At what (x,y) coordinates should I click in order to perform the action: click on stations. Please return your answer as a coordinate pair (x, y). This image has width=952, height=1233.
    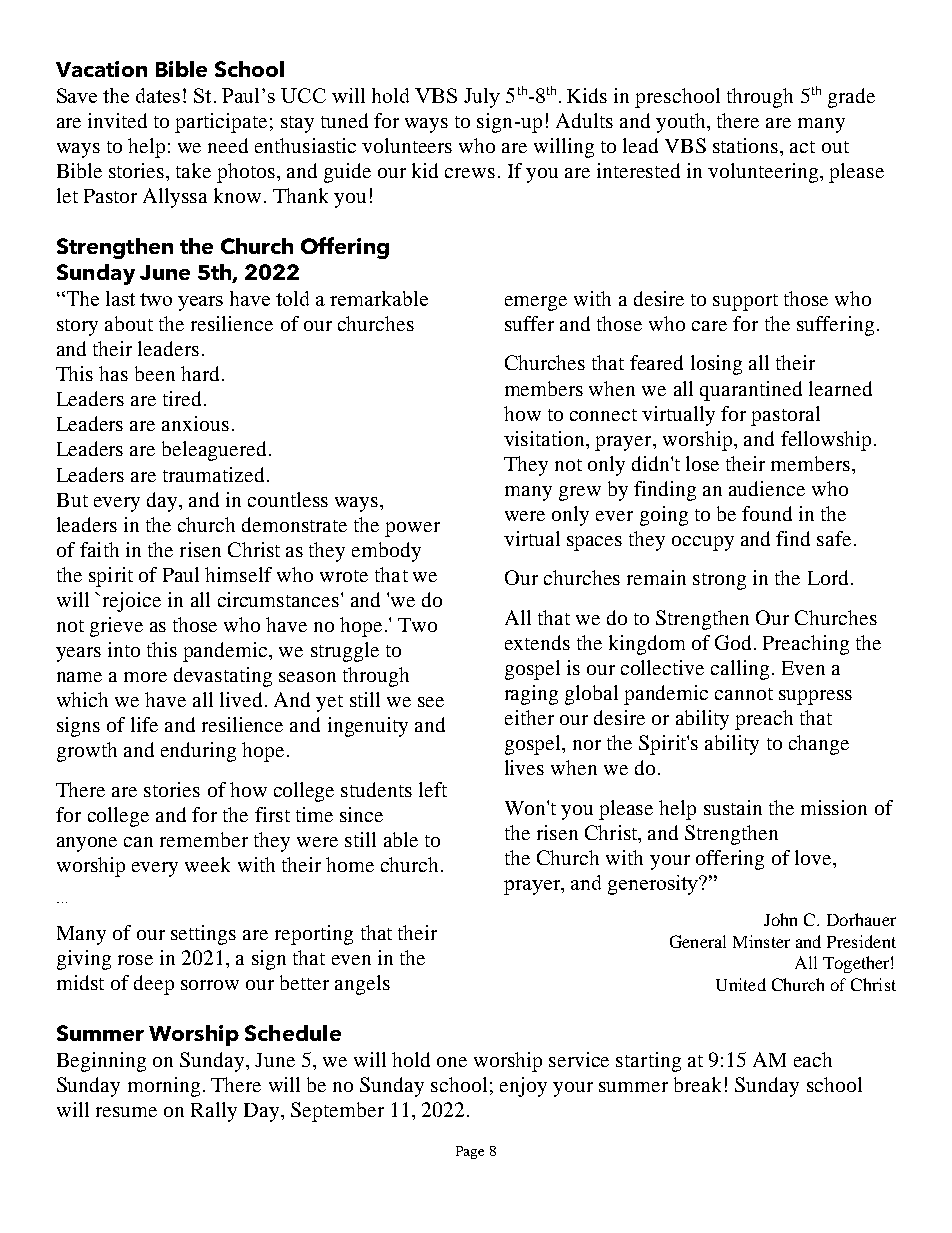
    Looking at the image, I should click on (747, 145).
